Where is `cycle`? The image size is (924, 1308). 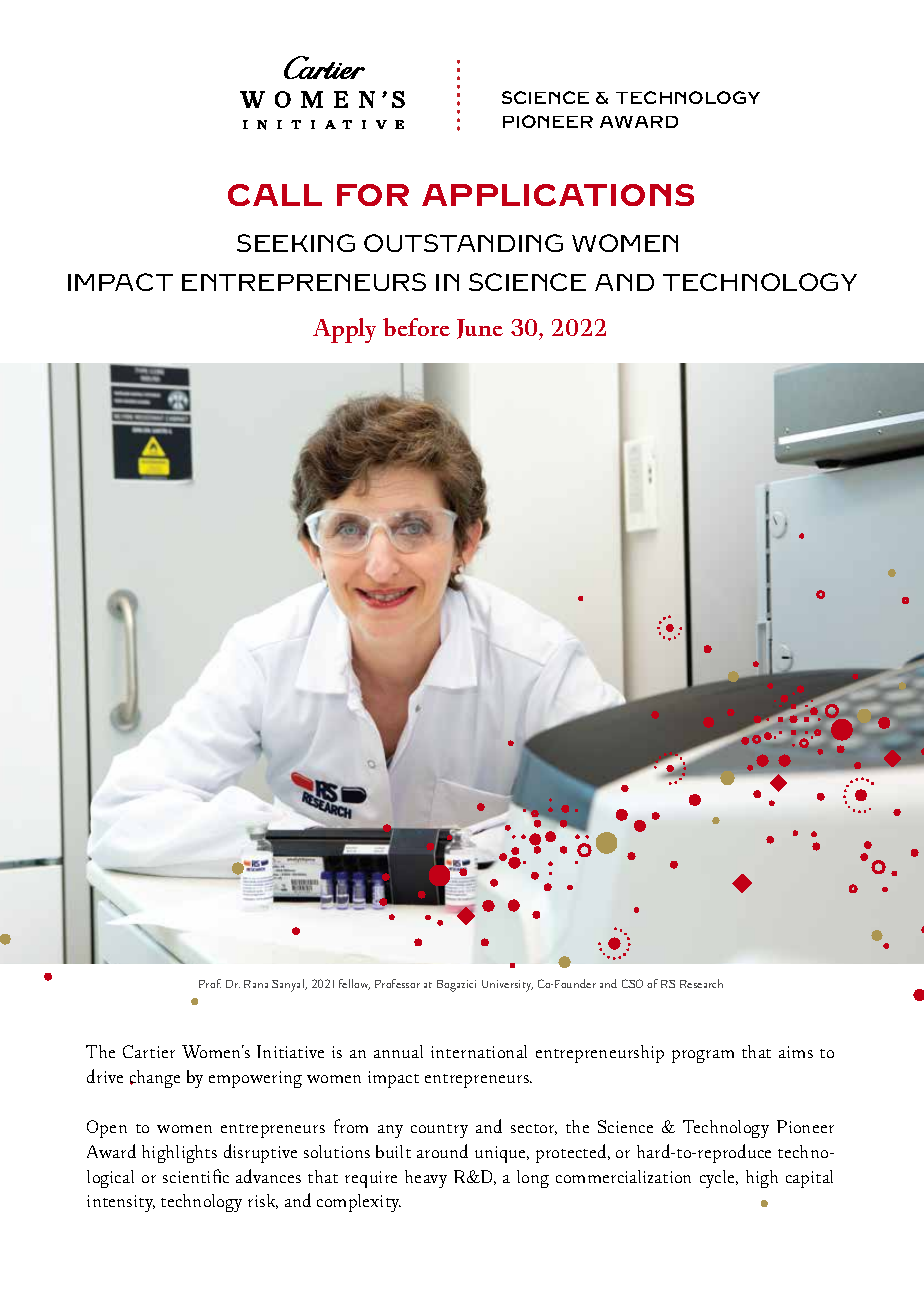
cycle is located at coordinates (718, 1179).
